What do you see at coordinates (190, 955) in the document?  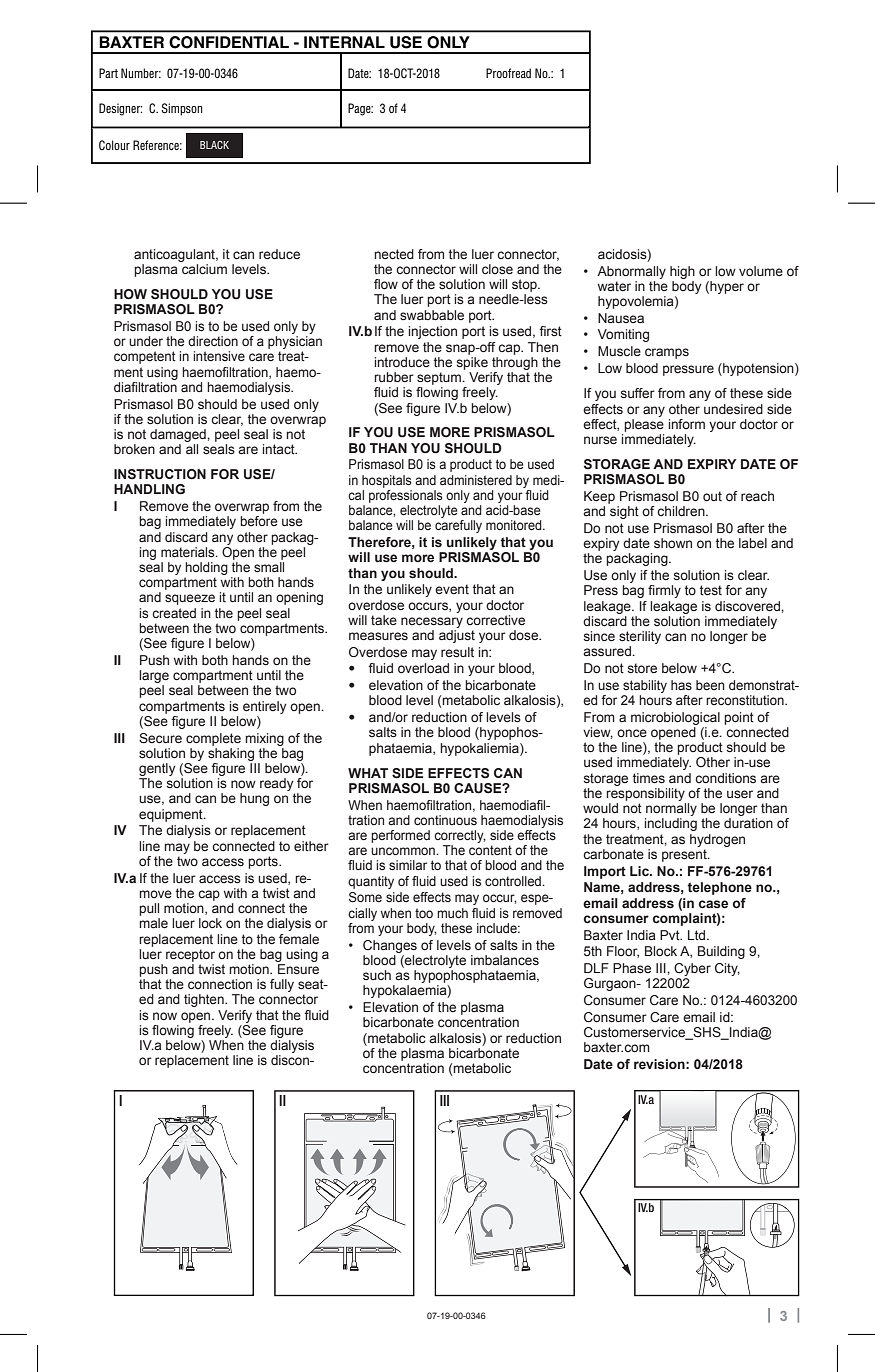 I see `receptor` at bounding box center [190, 955].
